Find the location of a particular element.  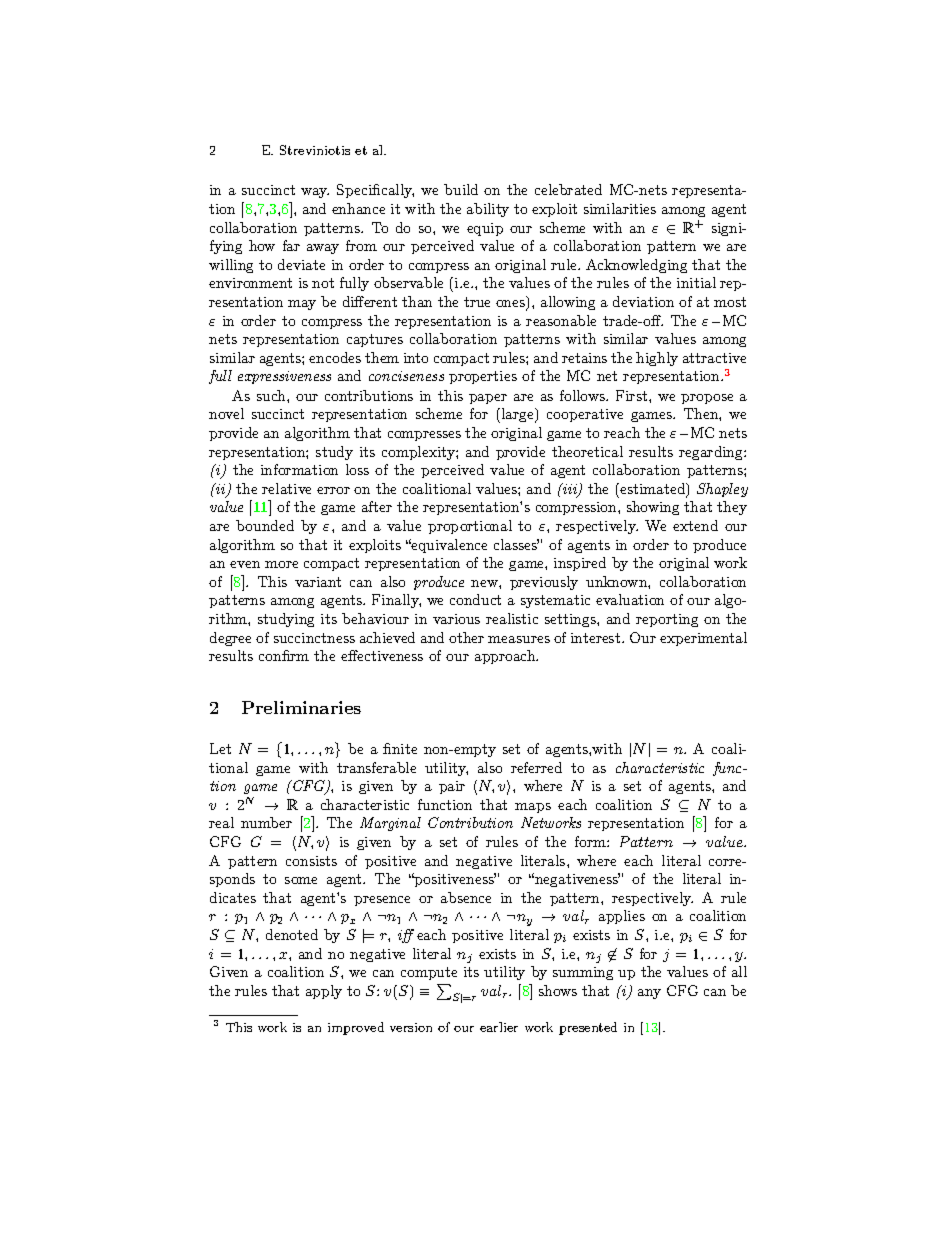

experimental is located at coordinates (703, 639).
